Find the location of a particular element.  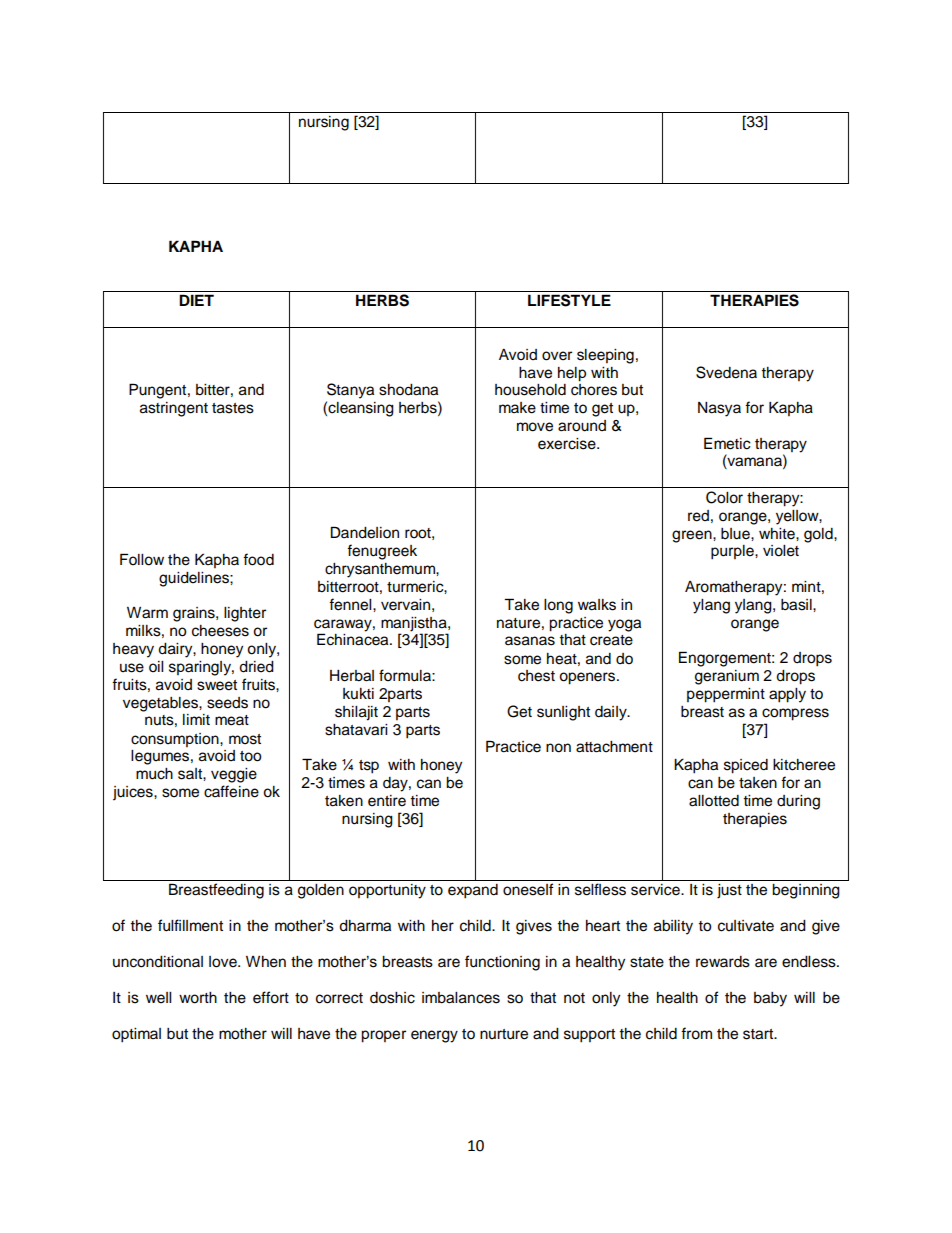

worth is located at coordinates (198, 998).
